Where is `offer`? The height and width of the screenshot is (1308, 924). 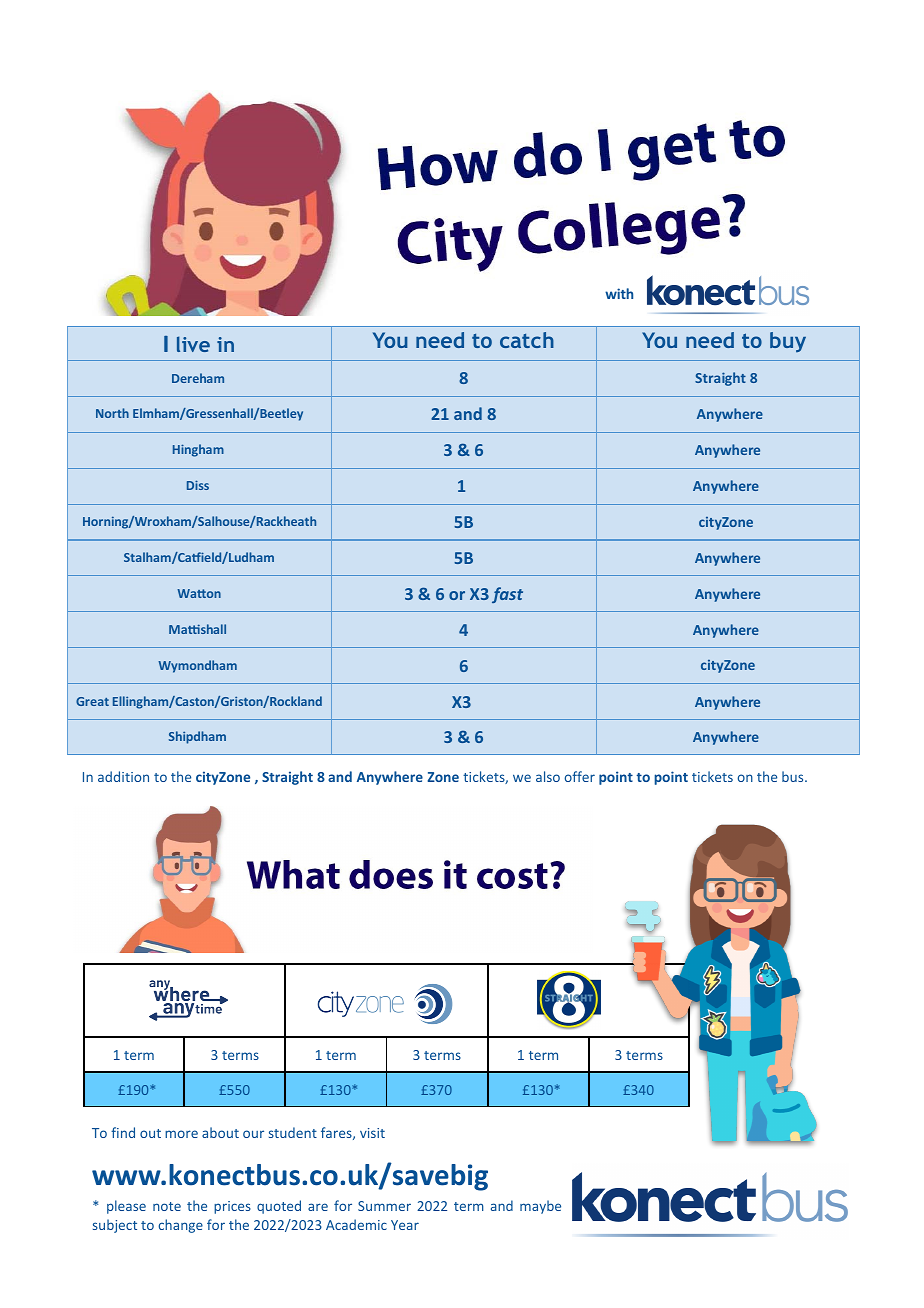 offer is located at coordinates (579, 776).
